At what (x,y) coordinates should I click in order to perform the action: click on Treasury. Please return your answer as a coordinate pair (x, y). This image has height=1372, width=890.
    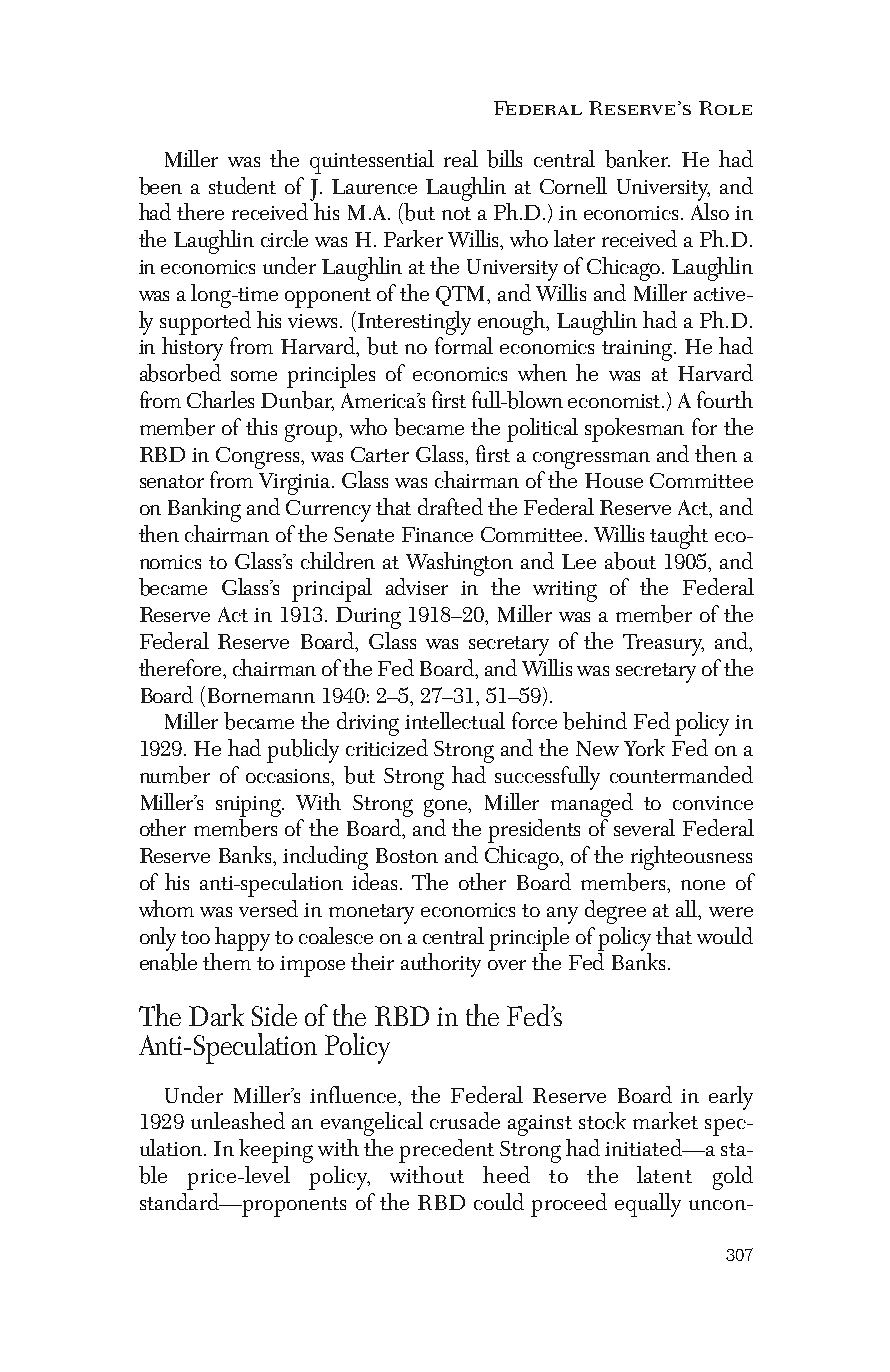
    Looking at the image, I should click on (663, 645).
